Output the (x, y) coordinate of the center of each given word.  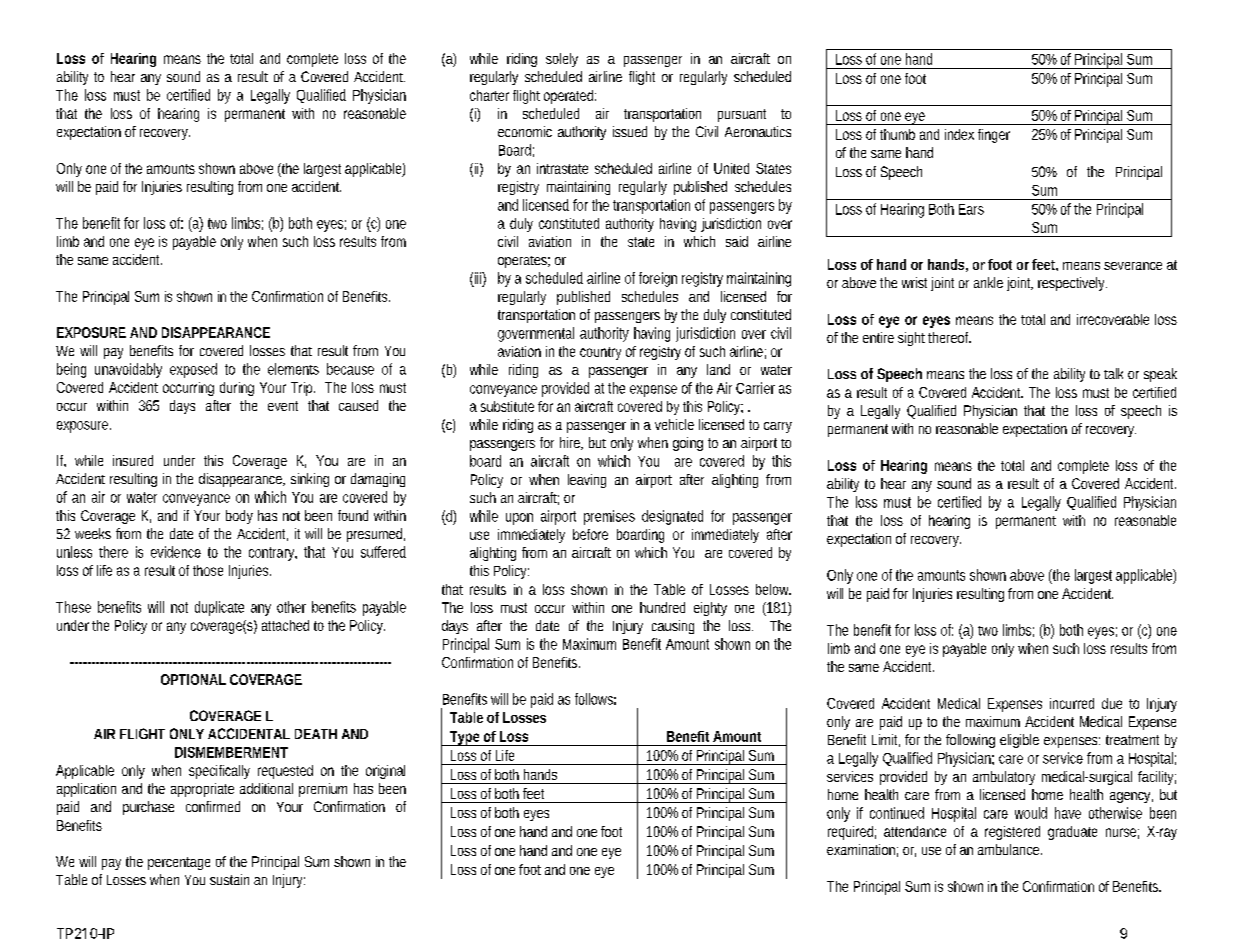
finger (994, 136)
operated (570, 97)
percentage (179, 863)
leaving (587, 481)
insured (133, 460)
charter (489, 95)
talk (1113, 373)
